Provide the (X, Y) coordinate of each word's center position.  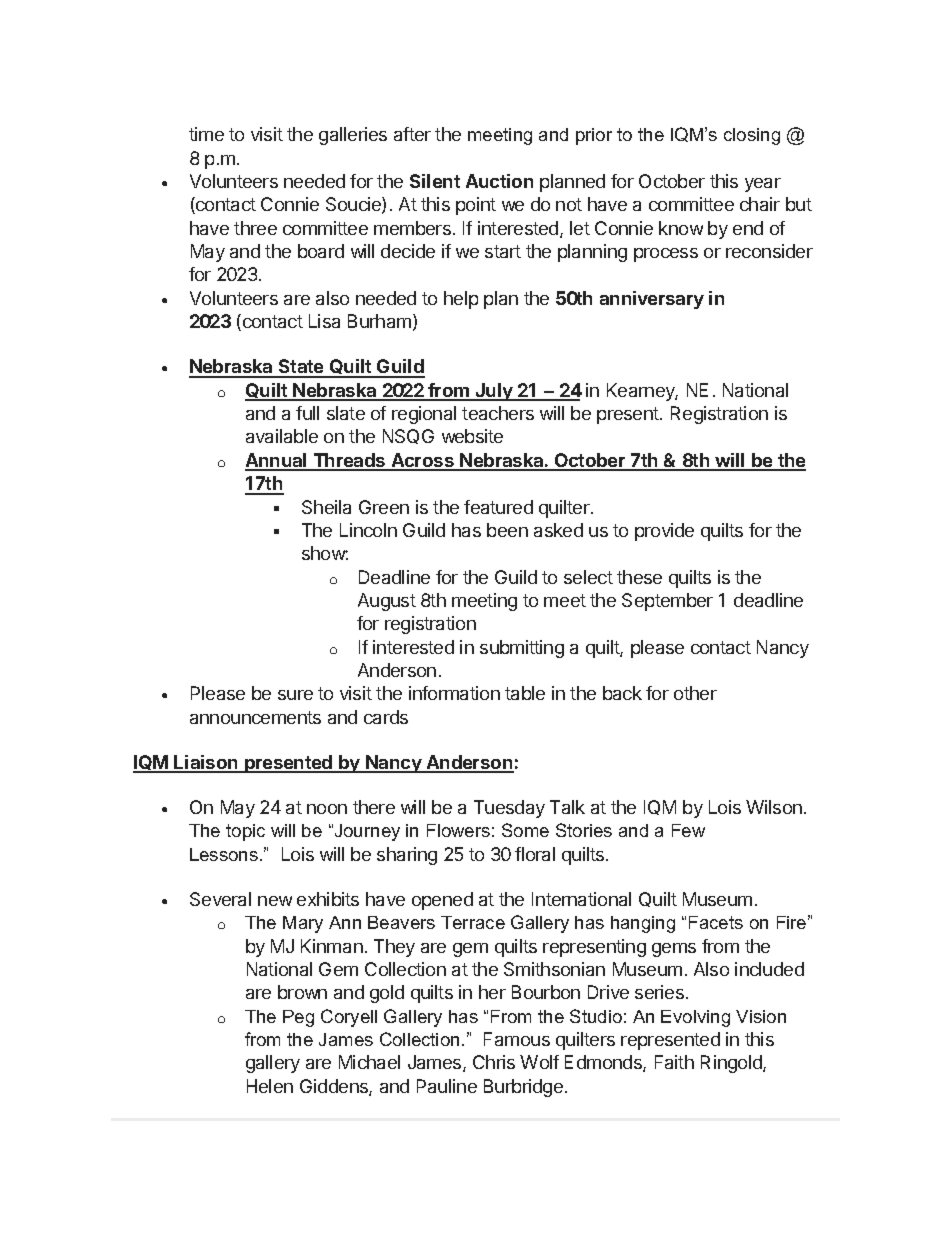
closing (752, 136)
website (472, 436)
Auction (499, 181)
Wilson (774, 807)
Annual (277, 461)
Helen (270, 1086)
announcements (255, 717)
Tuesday (509, 809)
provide (664, 532)
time (206, 134)
